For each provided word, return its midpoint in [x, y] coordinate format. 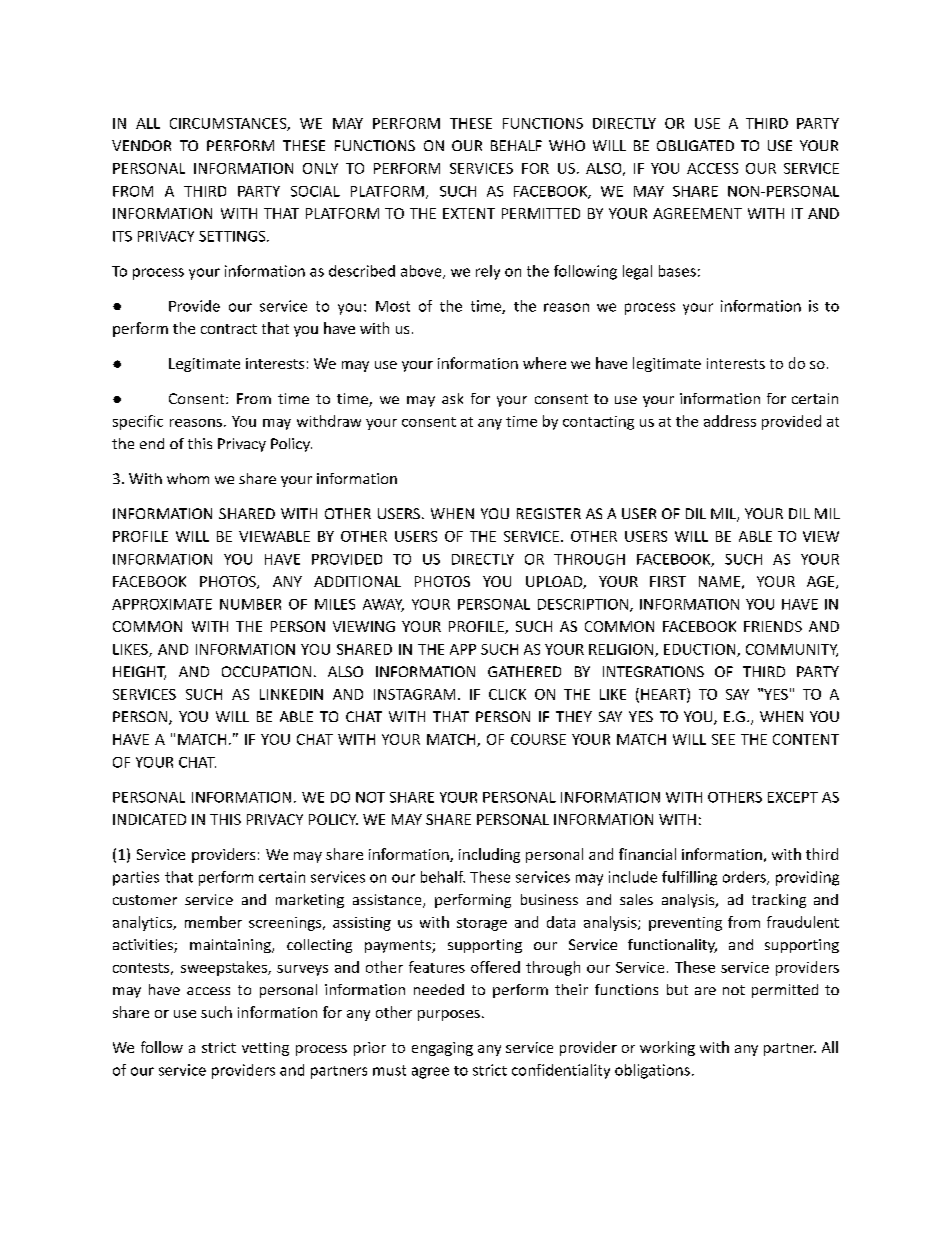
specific [138, 422]
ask [452, 398]
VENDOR [141, 145]
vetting [265, 1049]
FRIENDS [773, 626]
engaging [442, 1049]
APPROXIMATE [162, 604]
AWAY [383, 605]
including [489, 855]
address [730, 421]
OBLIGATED [695, 145]
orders [745, 878]
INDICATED [149, 819]
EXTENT [469, 213]
